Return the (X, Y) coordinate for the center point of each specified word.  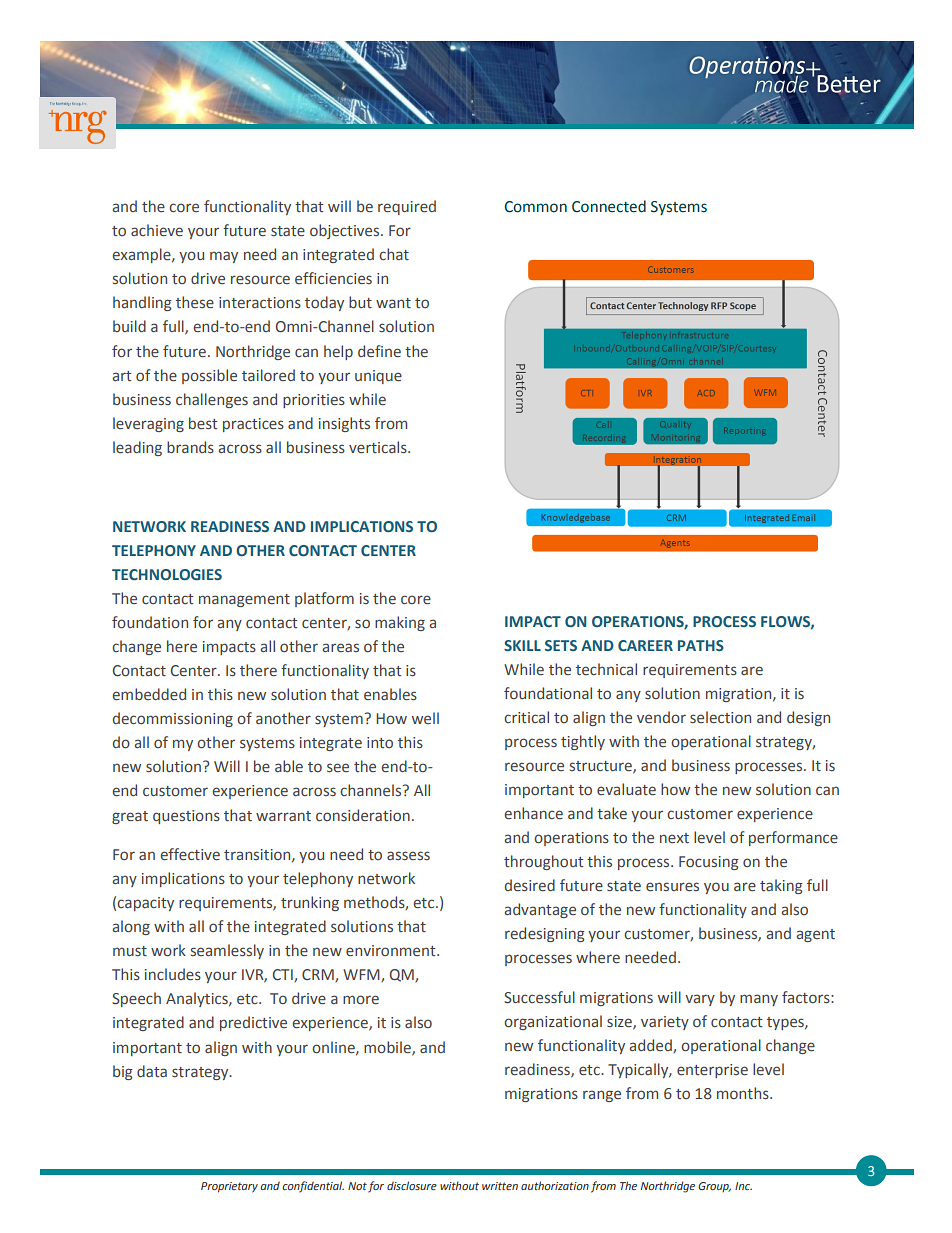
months (744, 1093)
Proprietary (229, 1187)
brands (190, 447)
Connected (609, 206)
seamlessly (227, 951)
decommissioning (173, 719)
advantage (540, 910)
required (407, 207)
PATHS (701, 645)
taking (781, 886)
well (425, 718)
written (500, 1186)
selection (720, 717)
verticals (379, 447)
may (224, 257)
